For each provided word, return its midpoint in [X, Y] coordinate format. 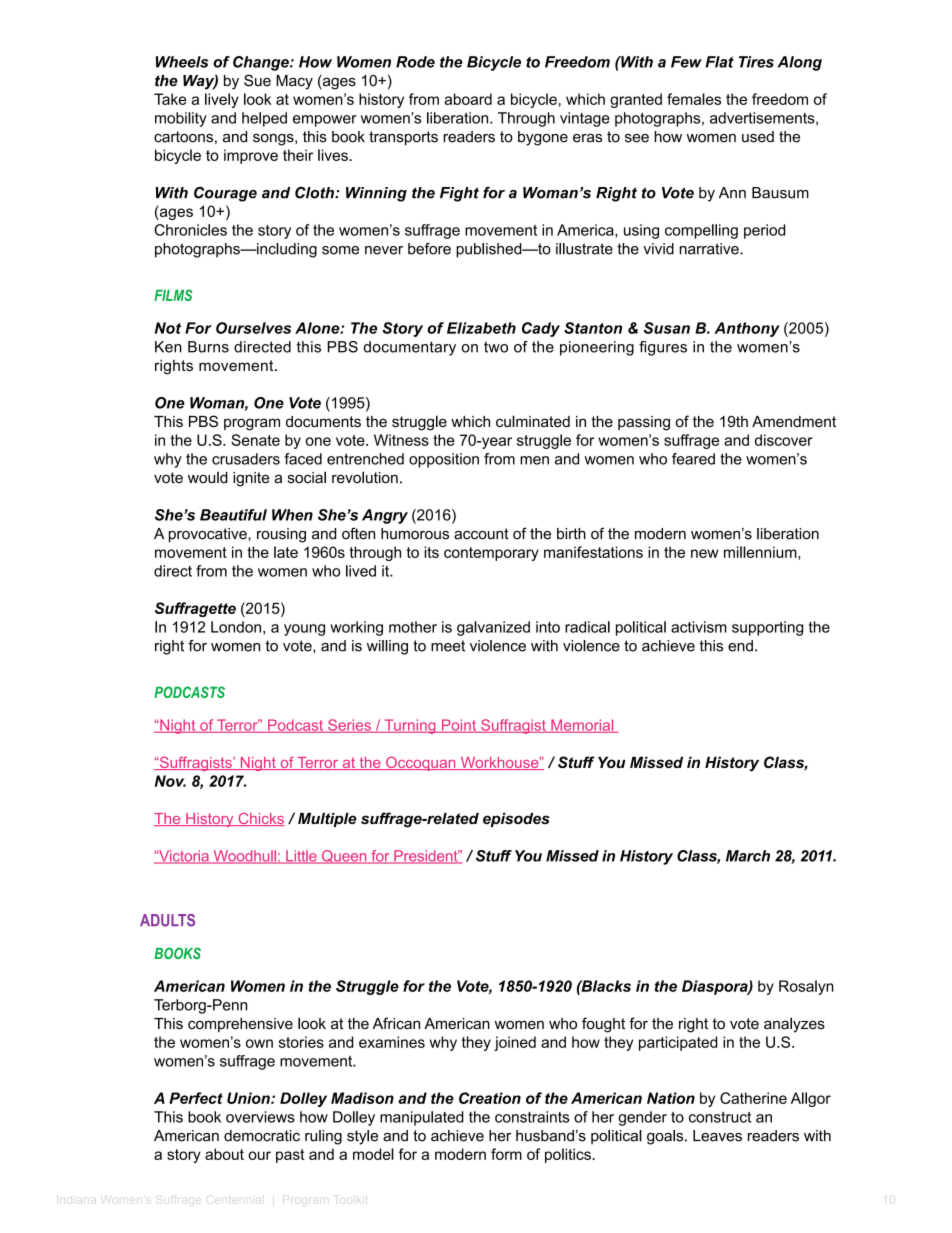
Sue [257, 80]
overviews [260, 1117]
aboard [468, 99]
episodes [516, 820]
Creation [490, 1098]
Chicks [260, 819]
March [748, 856]
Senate [255, 440]
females [694, 99]
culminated [533, 421]
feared [693, 459]
